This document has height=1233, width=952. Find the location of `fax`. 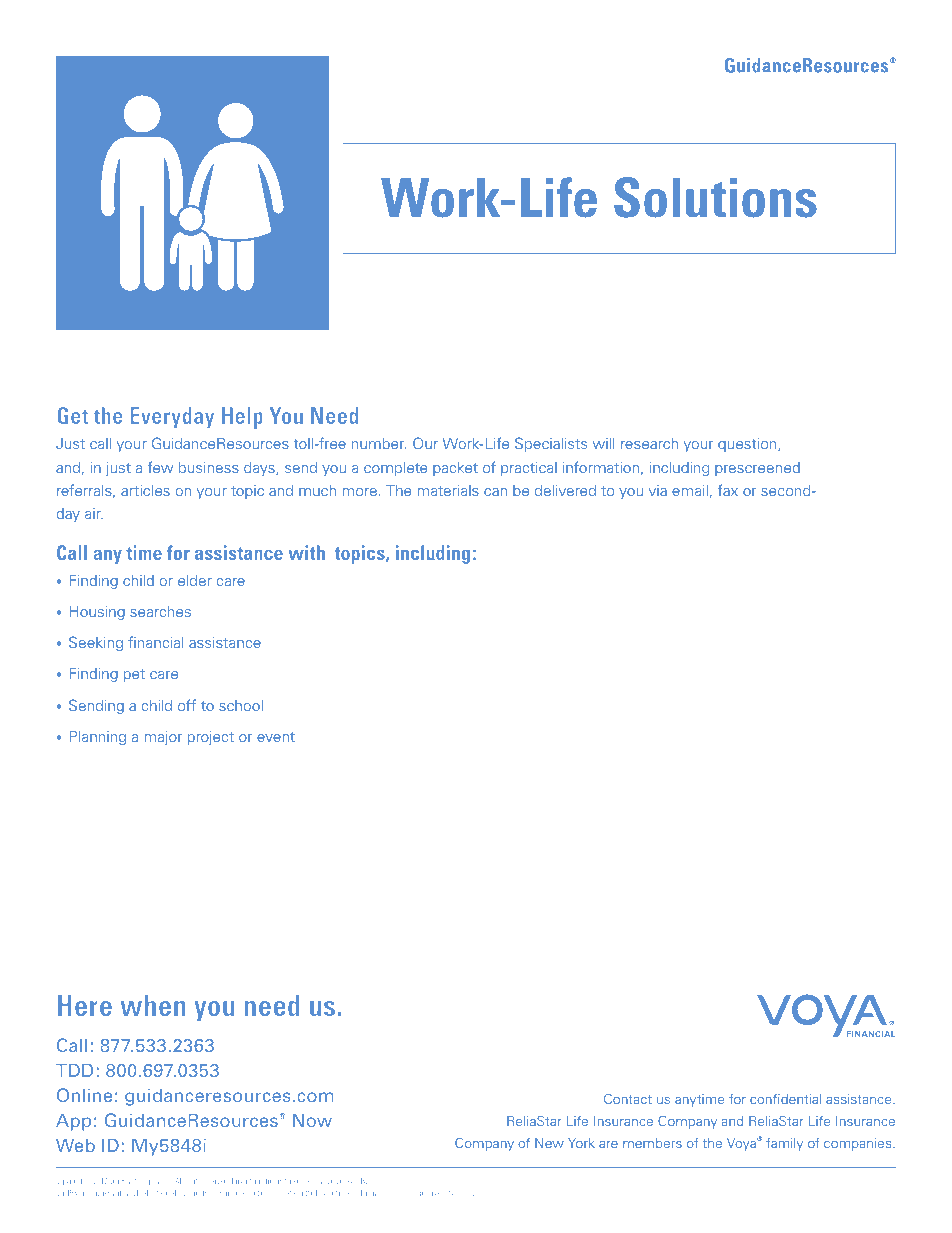

fax is located at coordinates (728, 490).
